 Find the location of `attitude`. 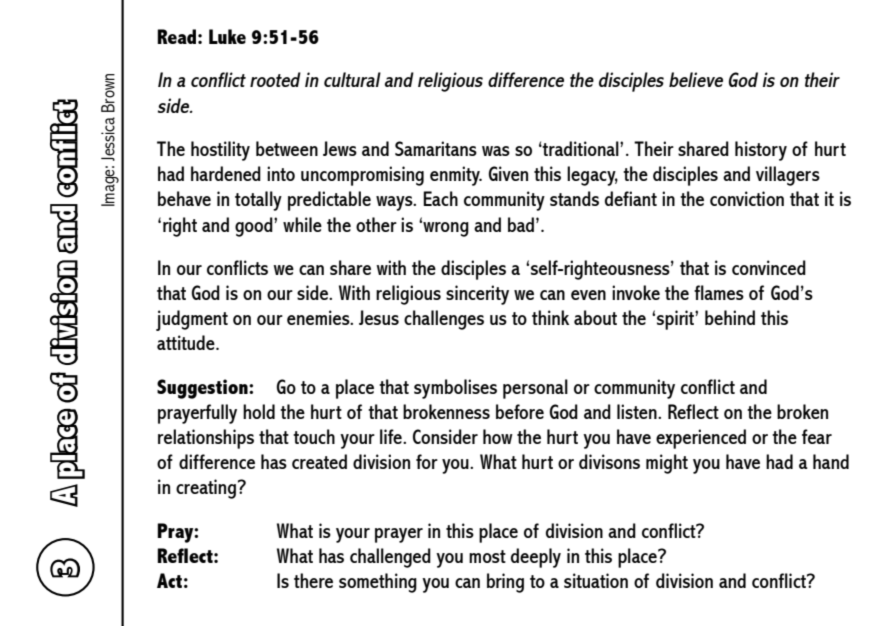

attitude is located at coordinates (187, 342).
